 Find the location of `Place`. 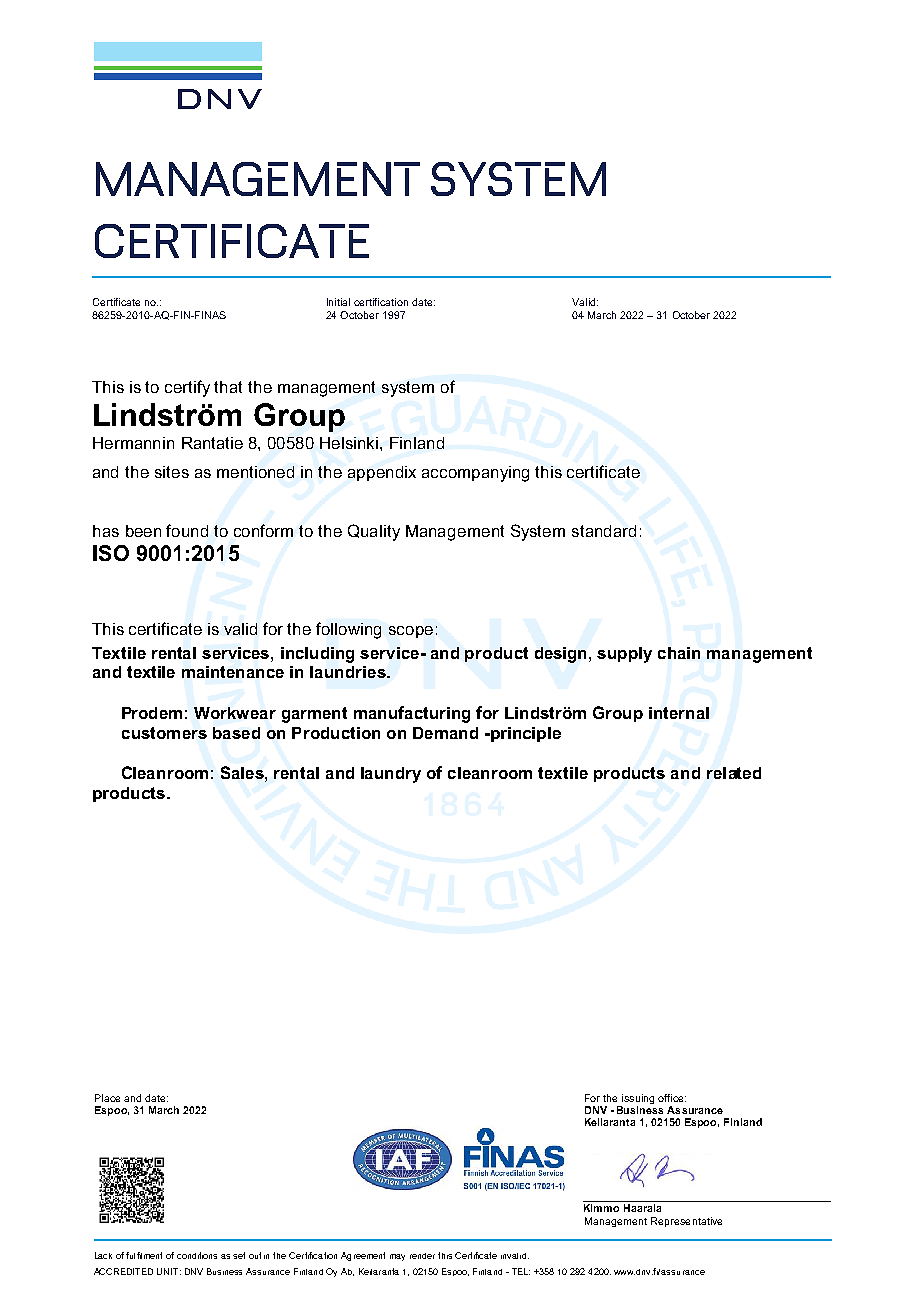

Place is located at coordinates (107, 1098).
